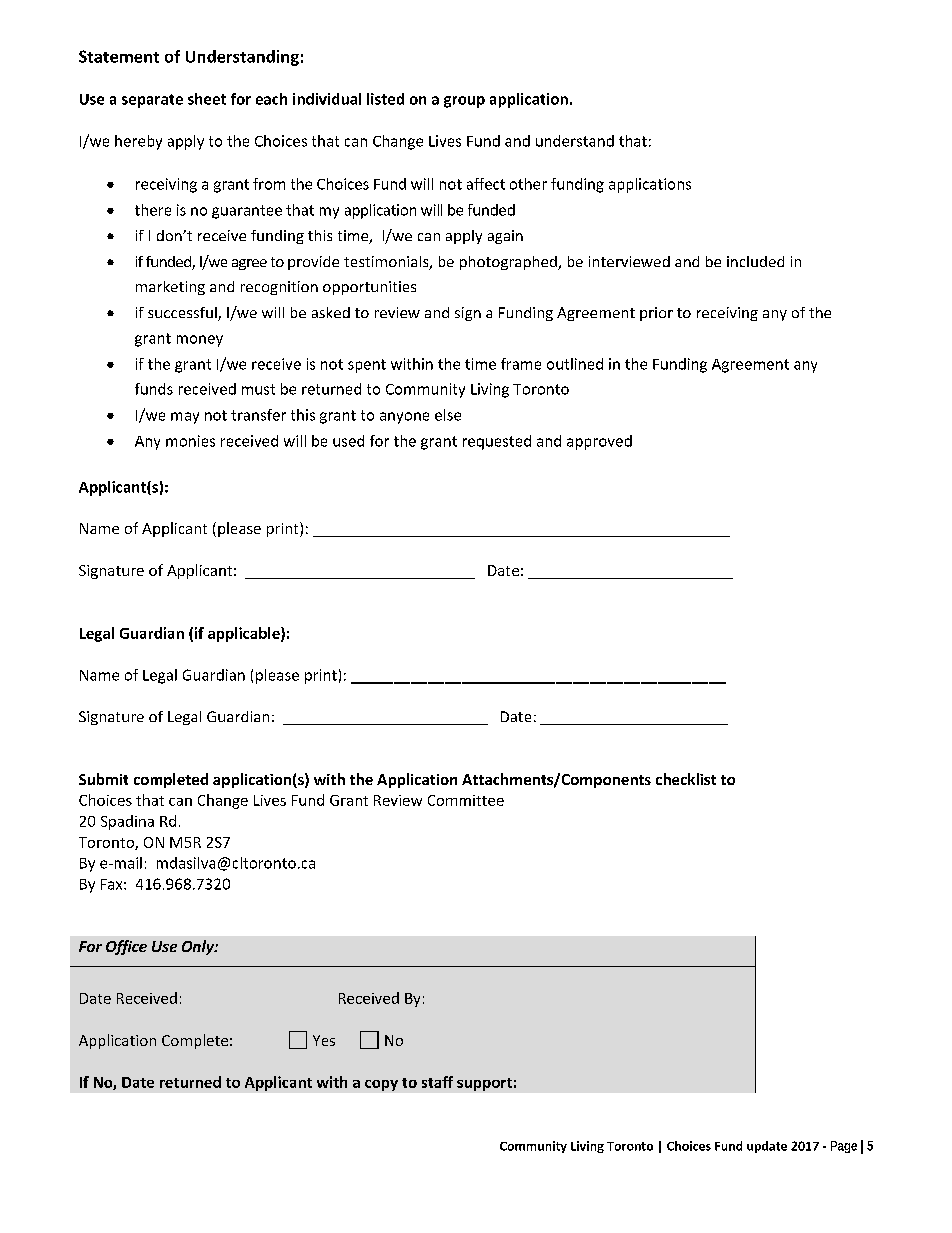  I want to click on included, so click(755, 261).
